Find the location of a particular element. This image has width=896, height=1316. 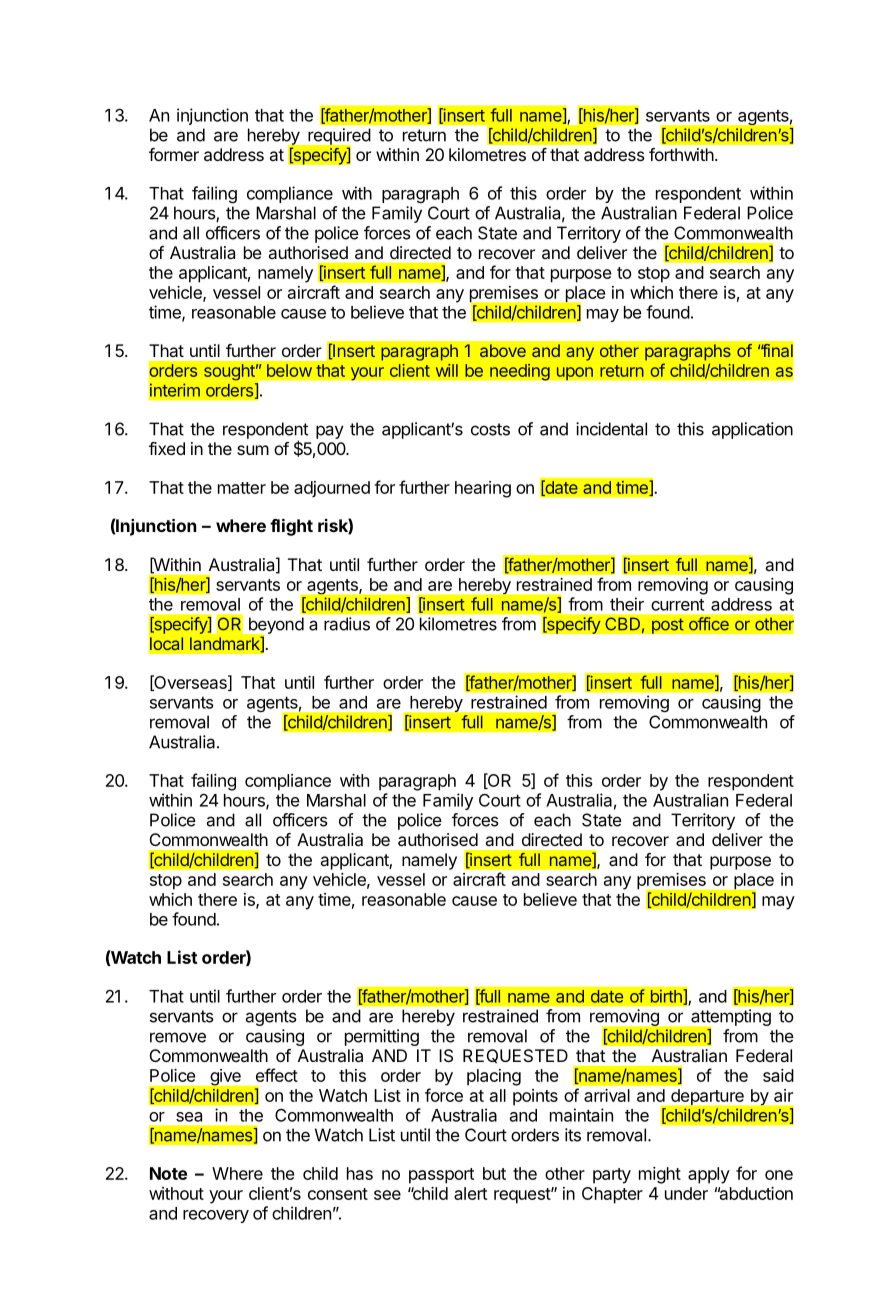

beyond is located at coordinates (275, 626).
